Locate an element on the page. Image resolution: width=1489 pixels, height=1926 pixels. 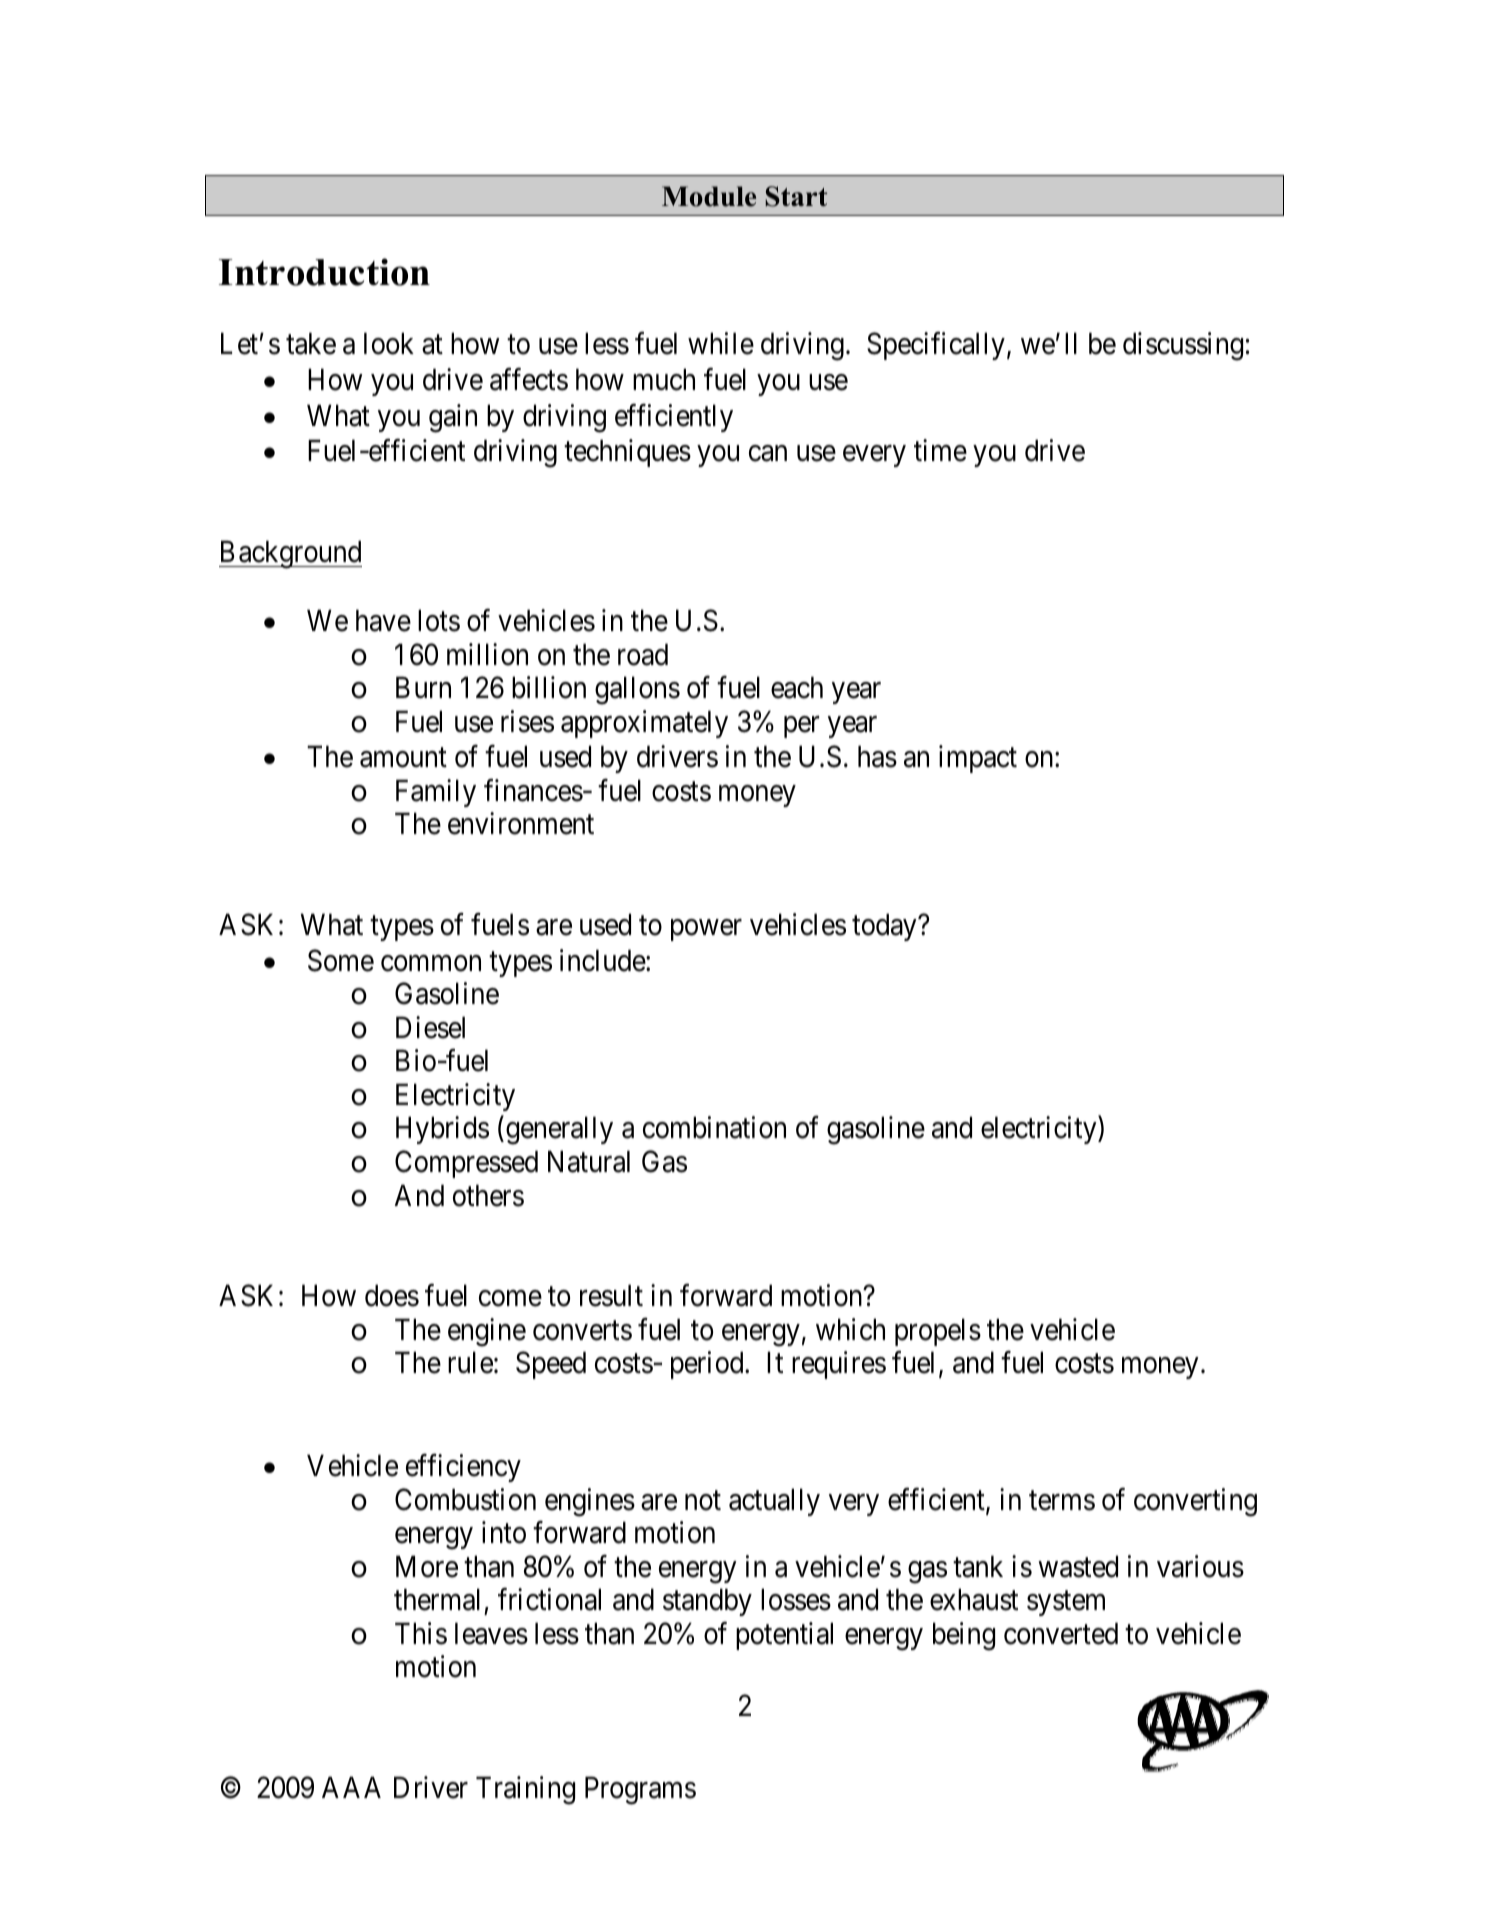
combination is located at coordinates (714, 1128).
